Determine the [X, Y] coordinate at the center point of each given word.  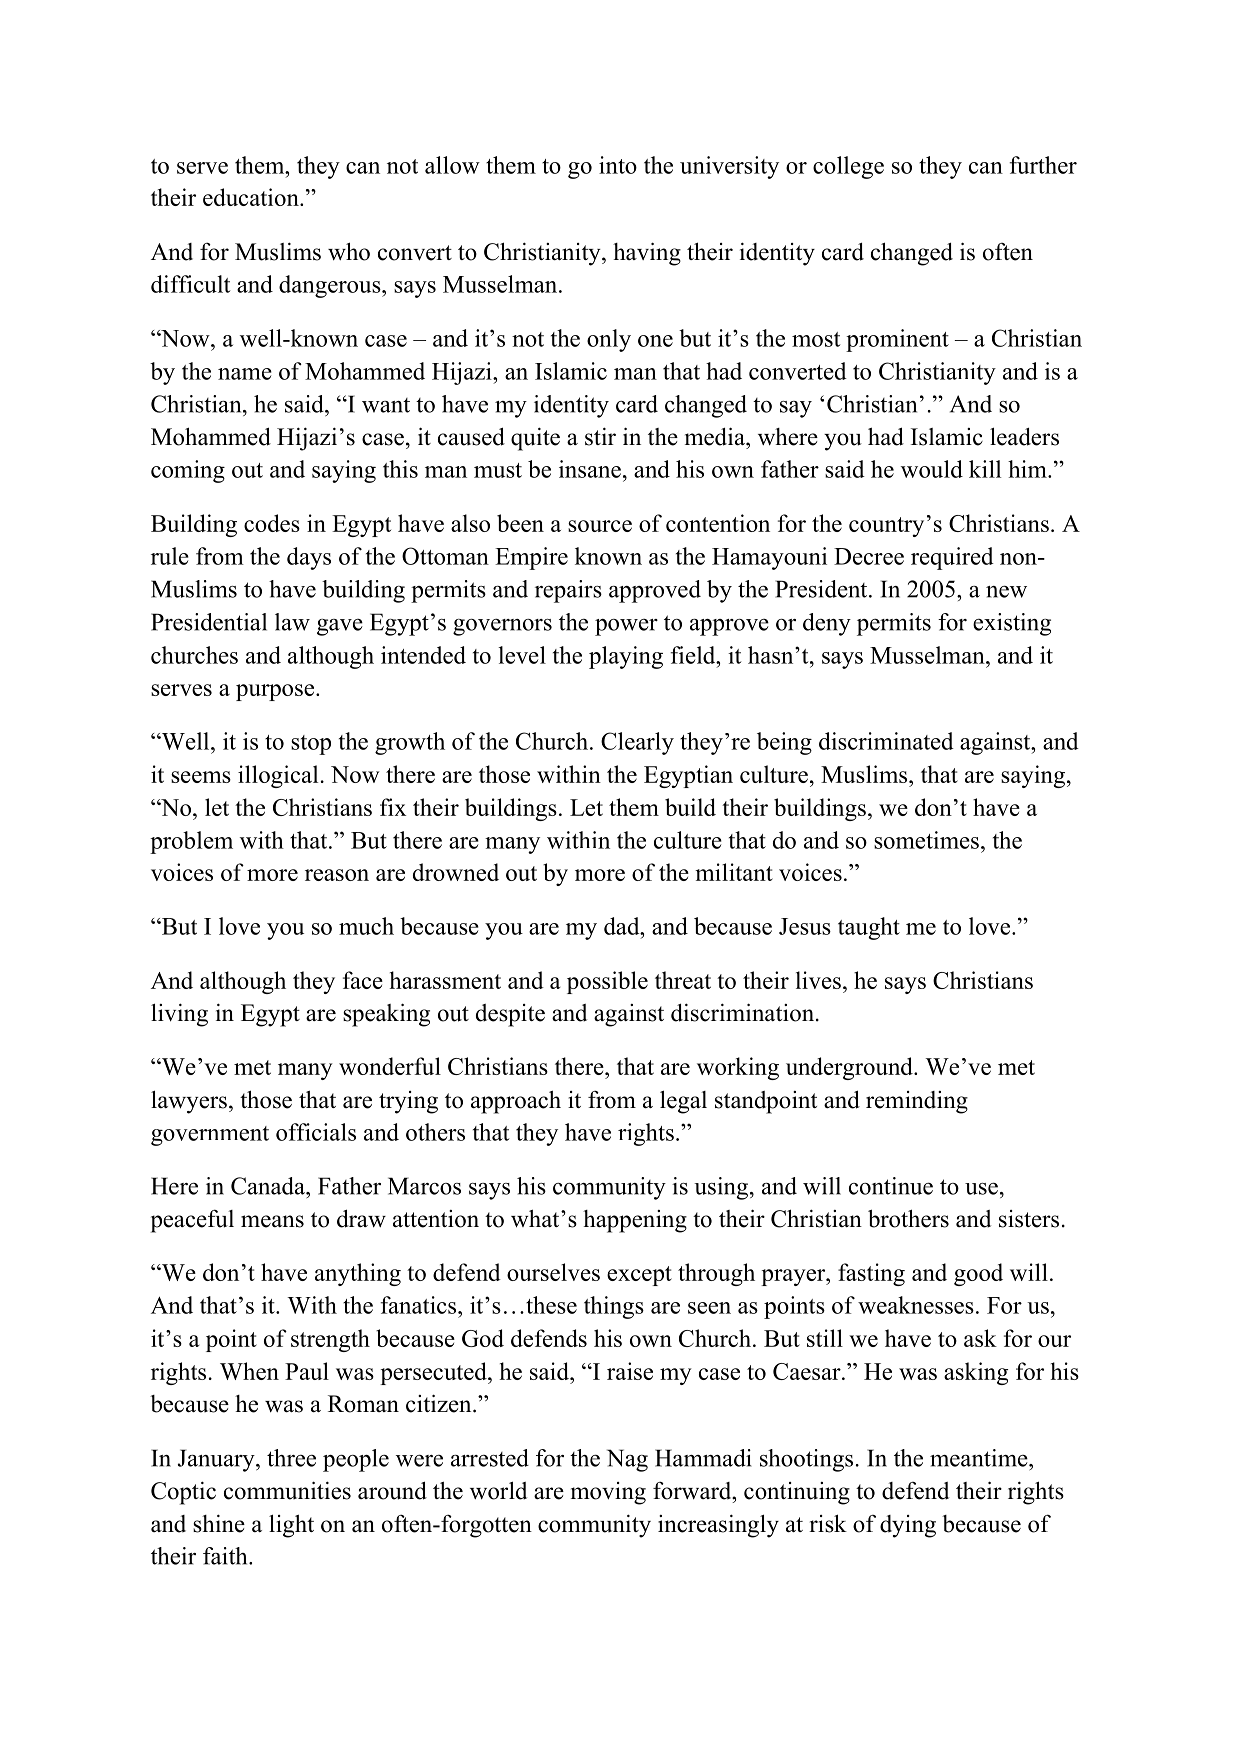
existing [1012, 624]
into [618, 165]
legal [683, 1102]
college [848, 167]
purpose [276, 692]
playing [626, 657]
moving [608, 1493]
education [252, 197]
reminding [917, 1102]
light [291, 1526]
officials [316, 1132]
